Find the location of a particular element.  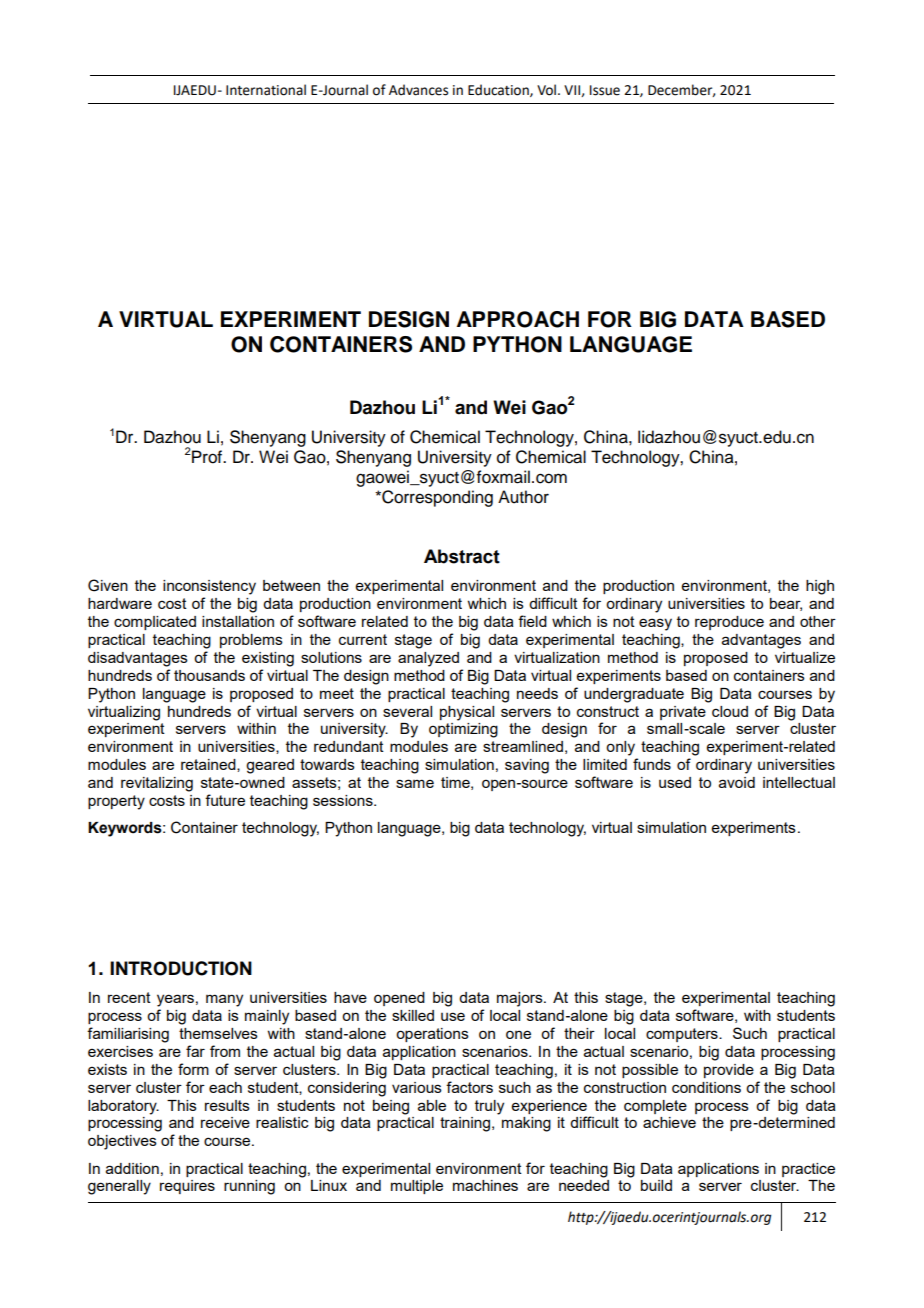

machines is located at coordinates (485, 1185).
